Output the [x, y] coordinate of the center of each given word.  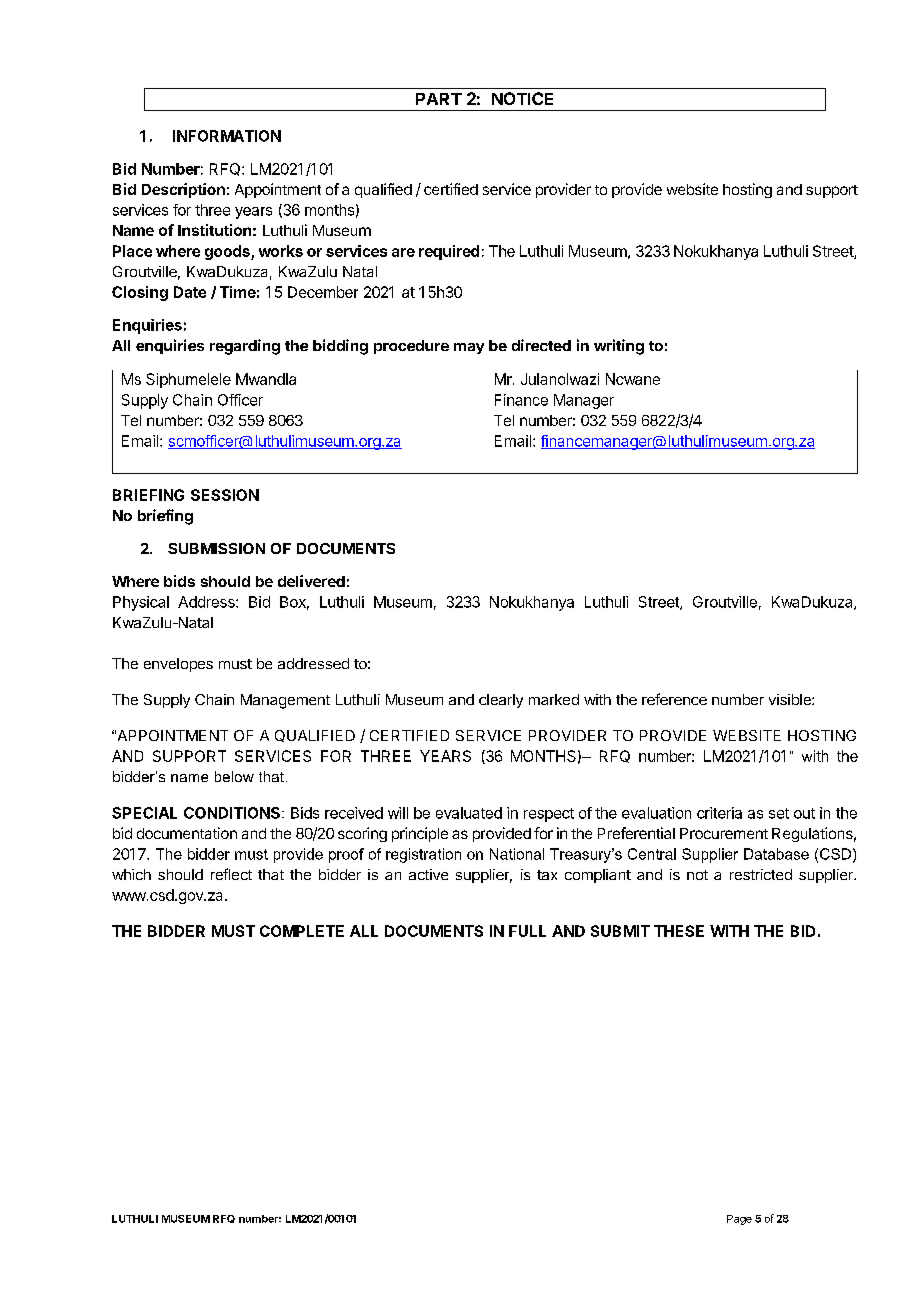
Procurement [724, 833]
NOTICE [522, 98]
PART [439, 99]
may [469, 348]
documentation [187, 833]
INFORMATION [227, 136]
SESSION [225, 495]
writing [619, 347]
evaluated [469, 813]
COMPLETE [302, 931]
